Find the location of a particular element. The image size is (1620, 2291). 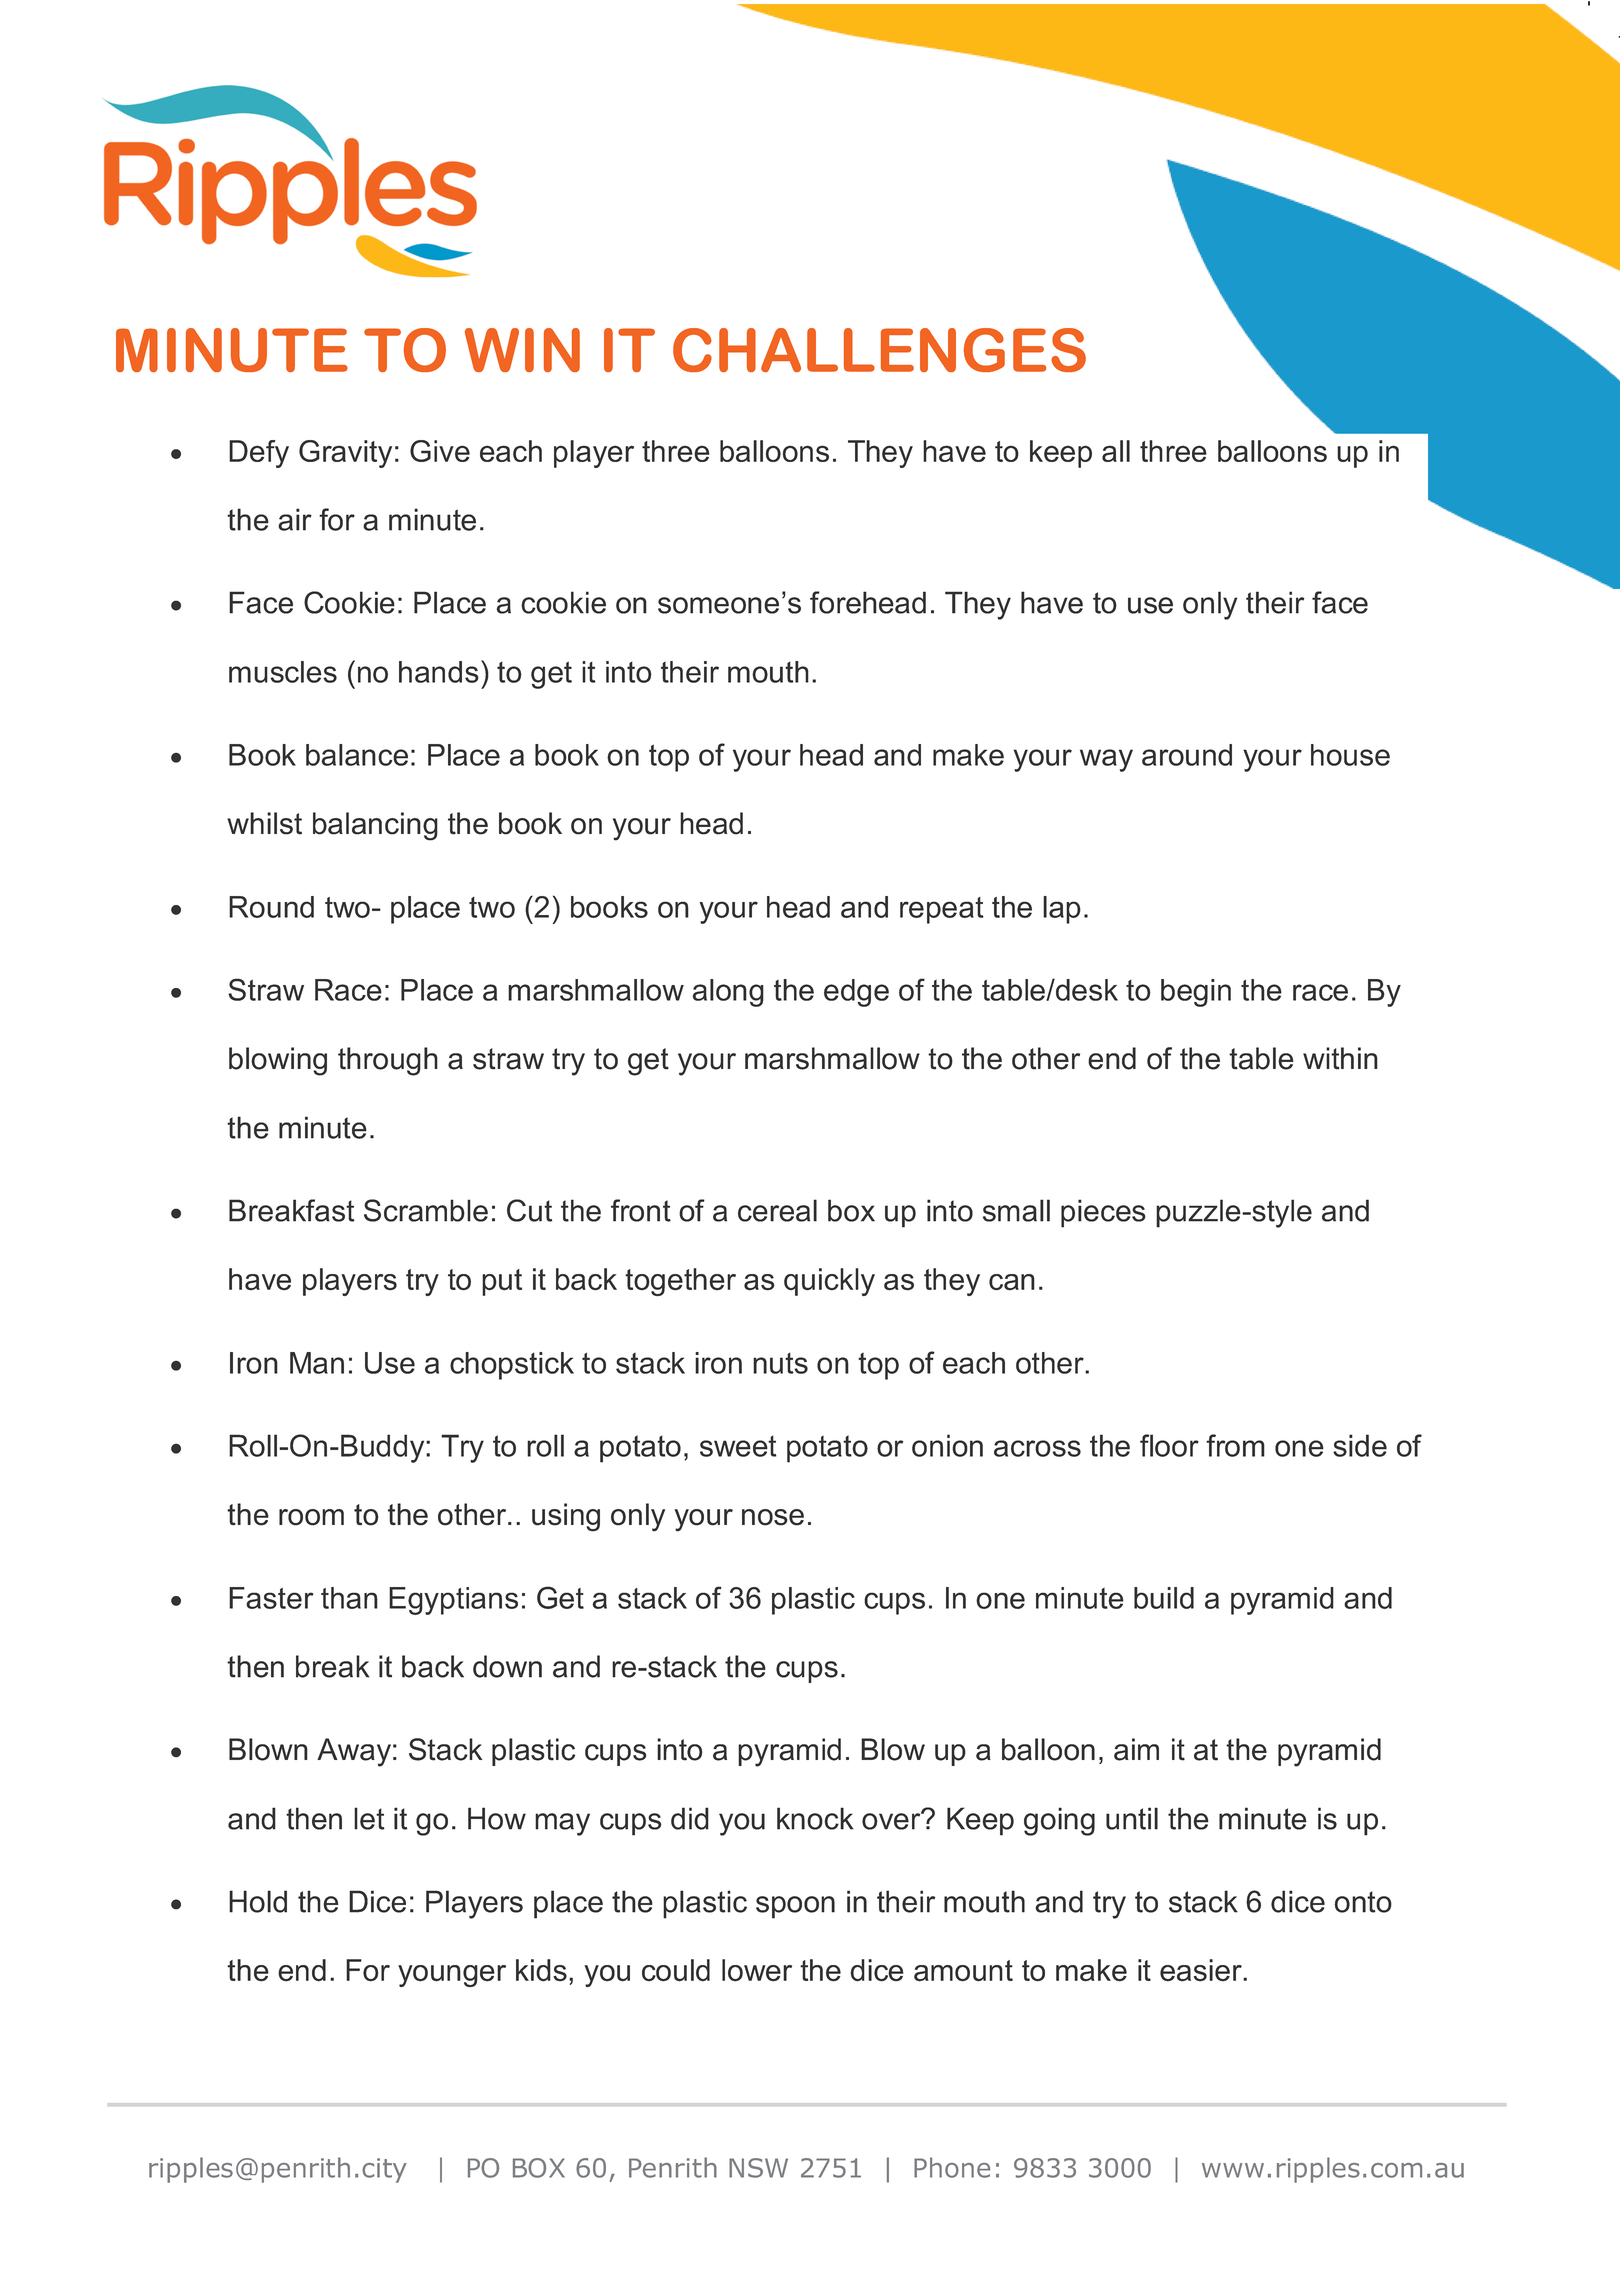

easier is located at coordinates (1202, 1970).
